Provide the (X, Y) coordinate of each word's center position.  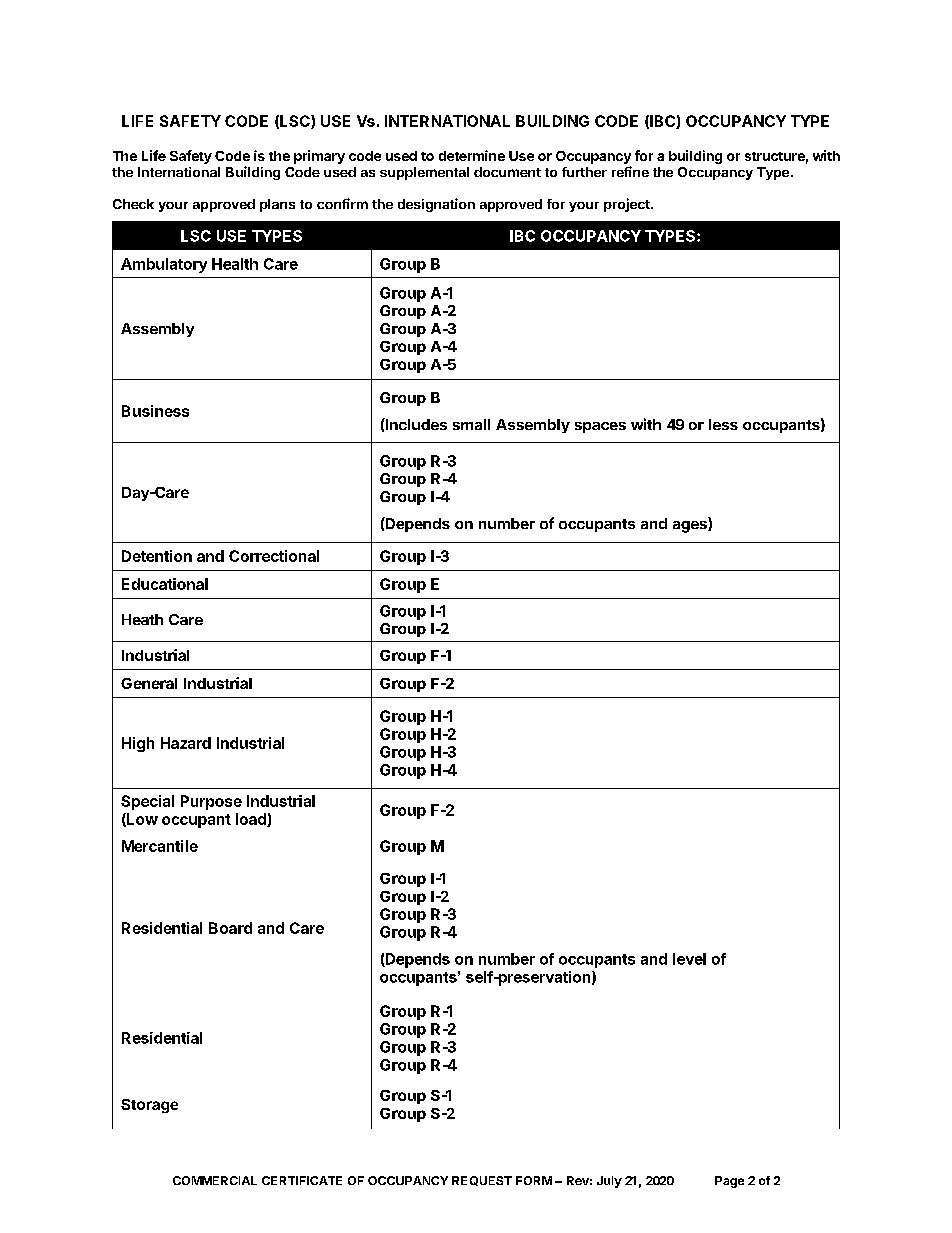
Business (155, 411)
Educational (165, 584)
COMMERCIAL (215, 1180)
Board (230, 928)
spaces (600, 427)
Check (133, 204)
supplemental (424, 173)
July (609, 1182)
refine (630, 171)
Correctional (274, 556)
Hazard (186, 743)
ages (691, 527)
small (471, 424)
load (252, 820)
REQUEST (482, 1181)
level (689, 959)
